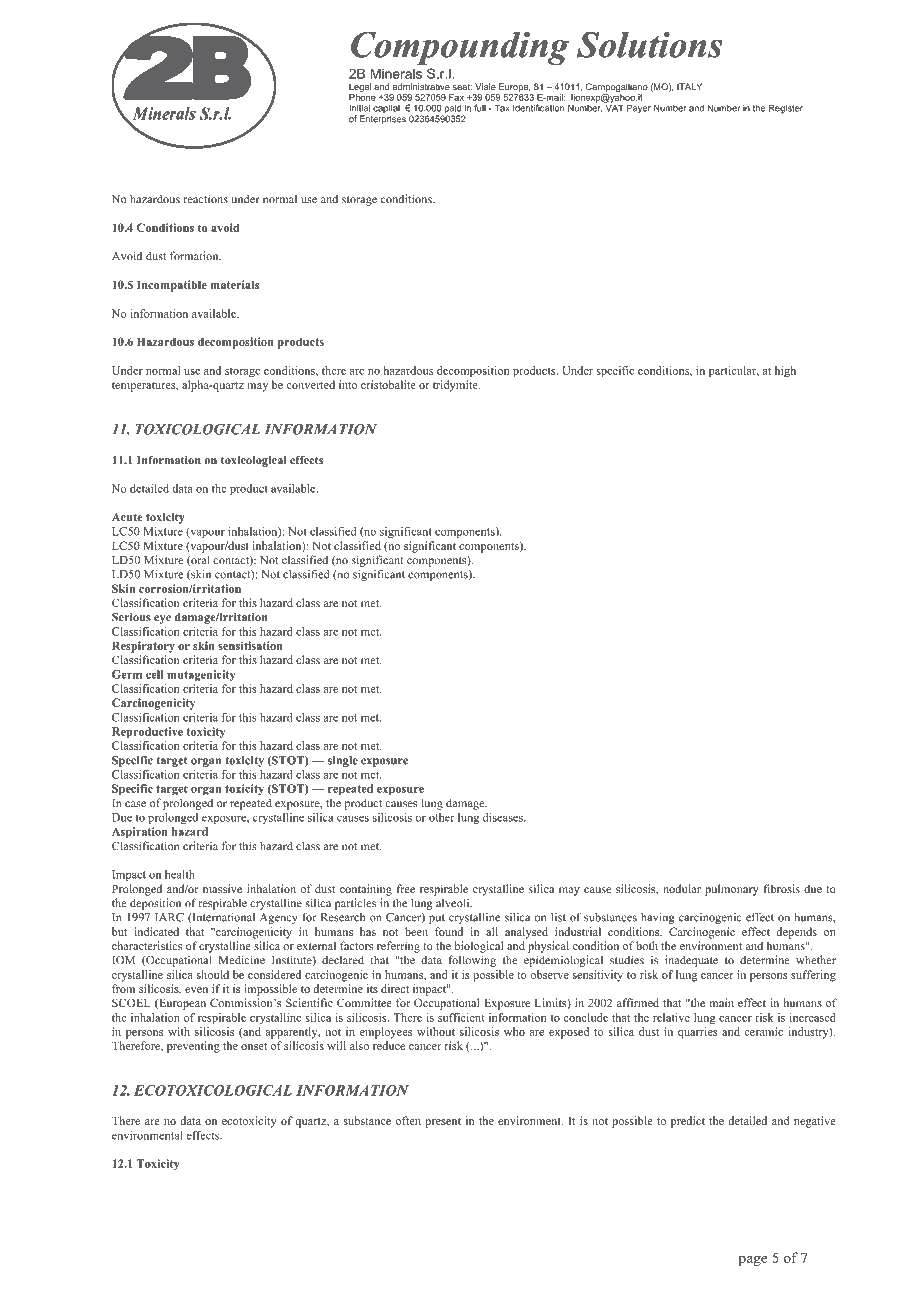 The width and height of the document is (924, 1308). Describe the element at coordinates (199, 560) in the document. I see `oral` at that location.
